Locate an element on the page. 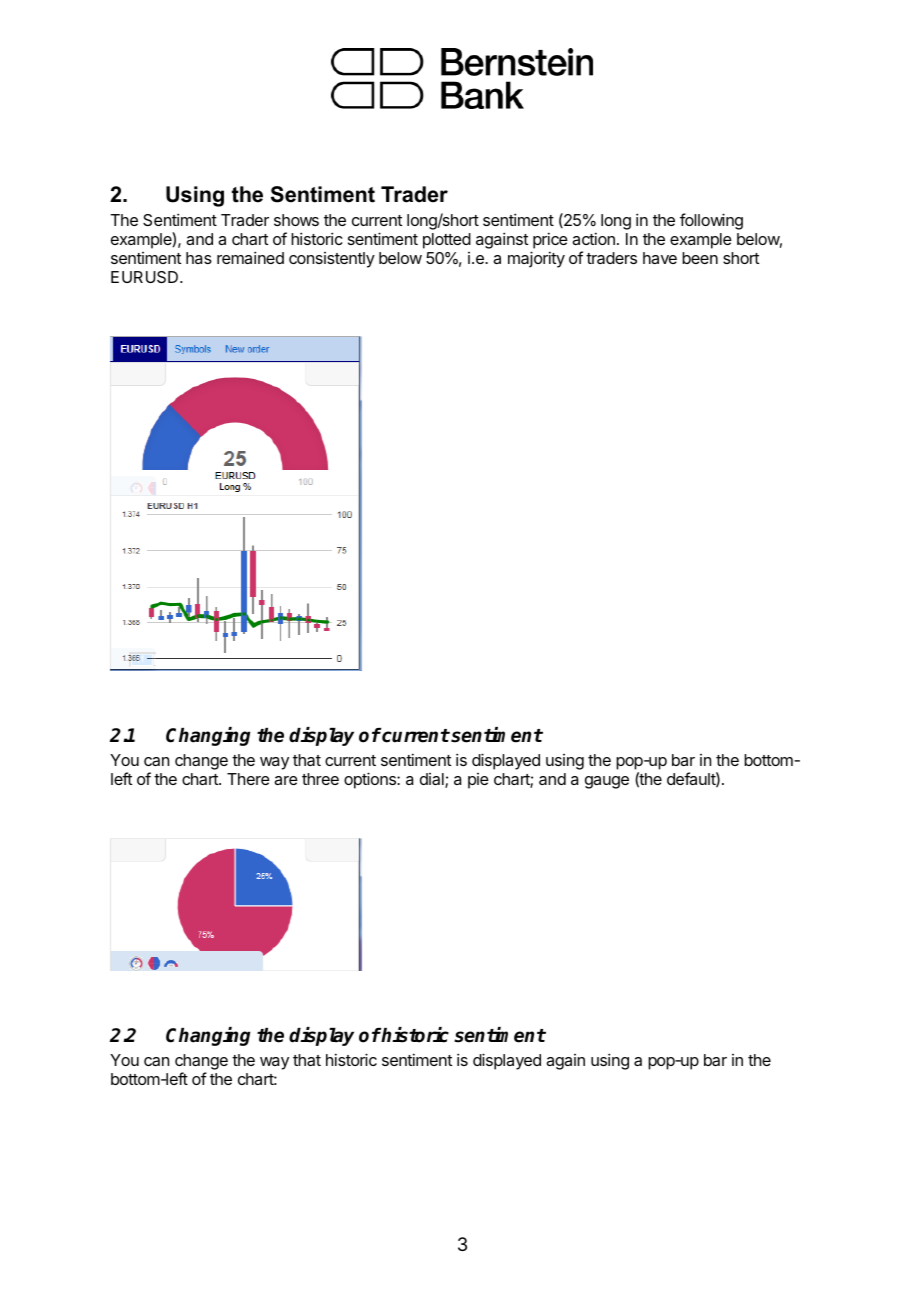 The image size is (924, 1308). gauge is located at coordinates (607, 782).
